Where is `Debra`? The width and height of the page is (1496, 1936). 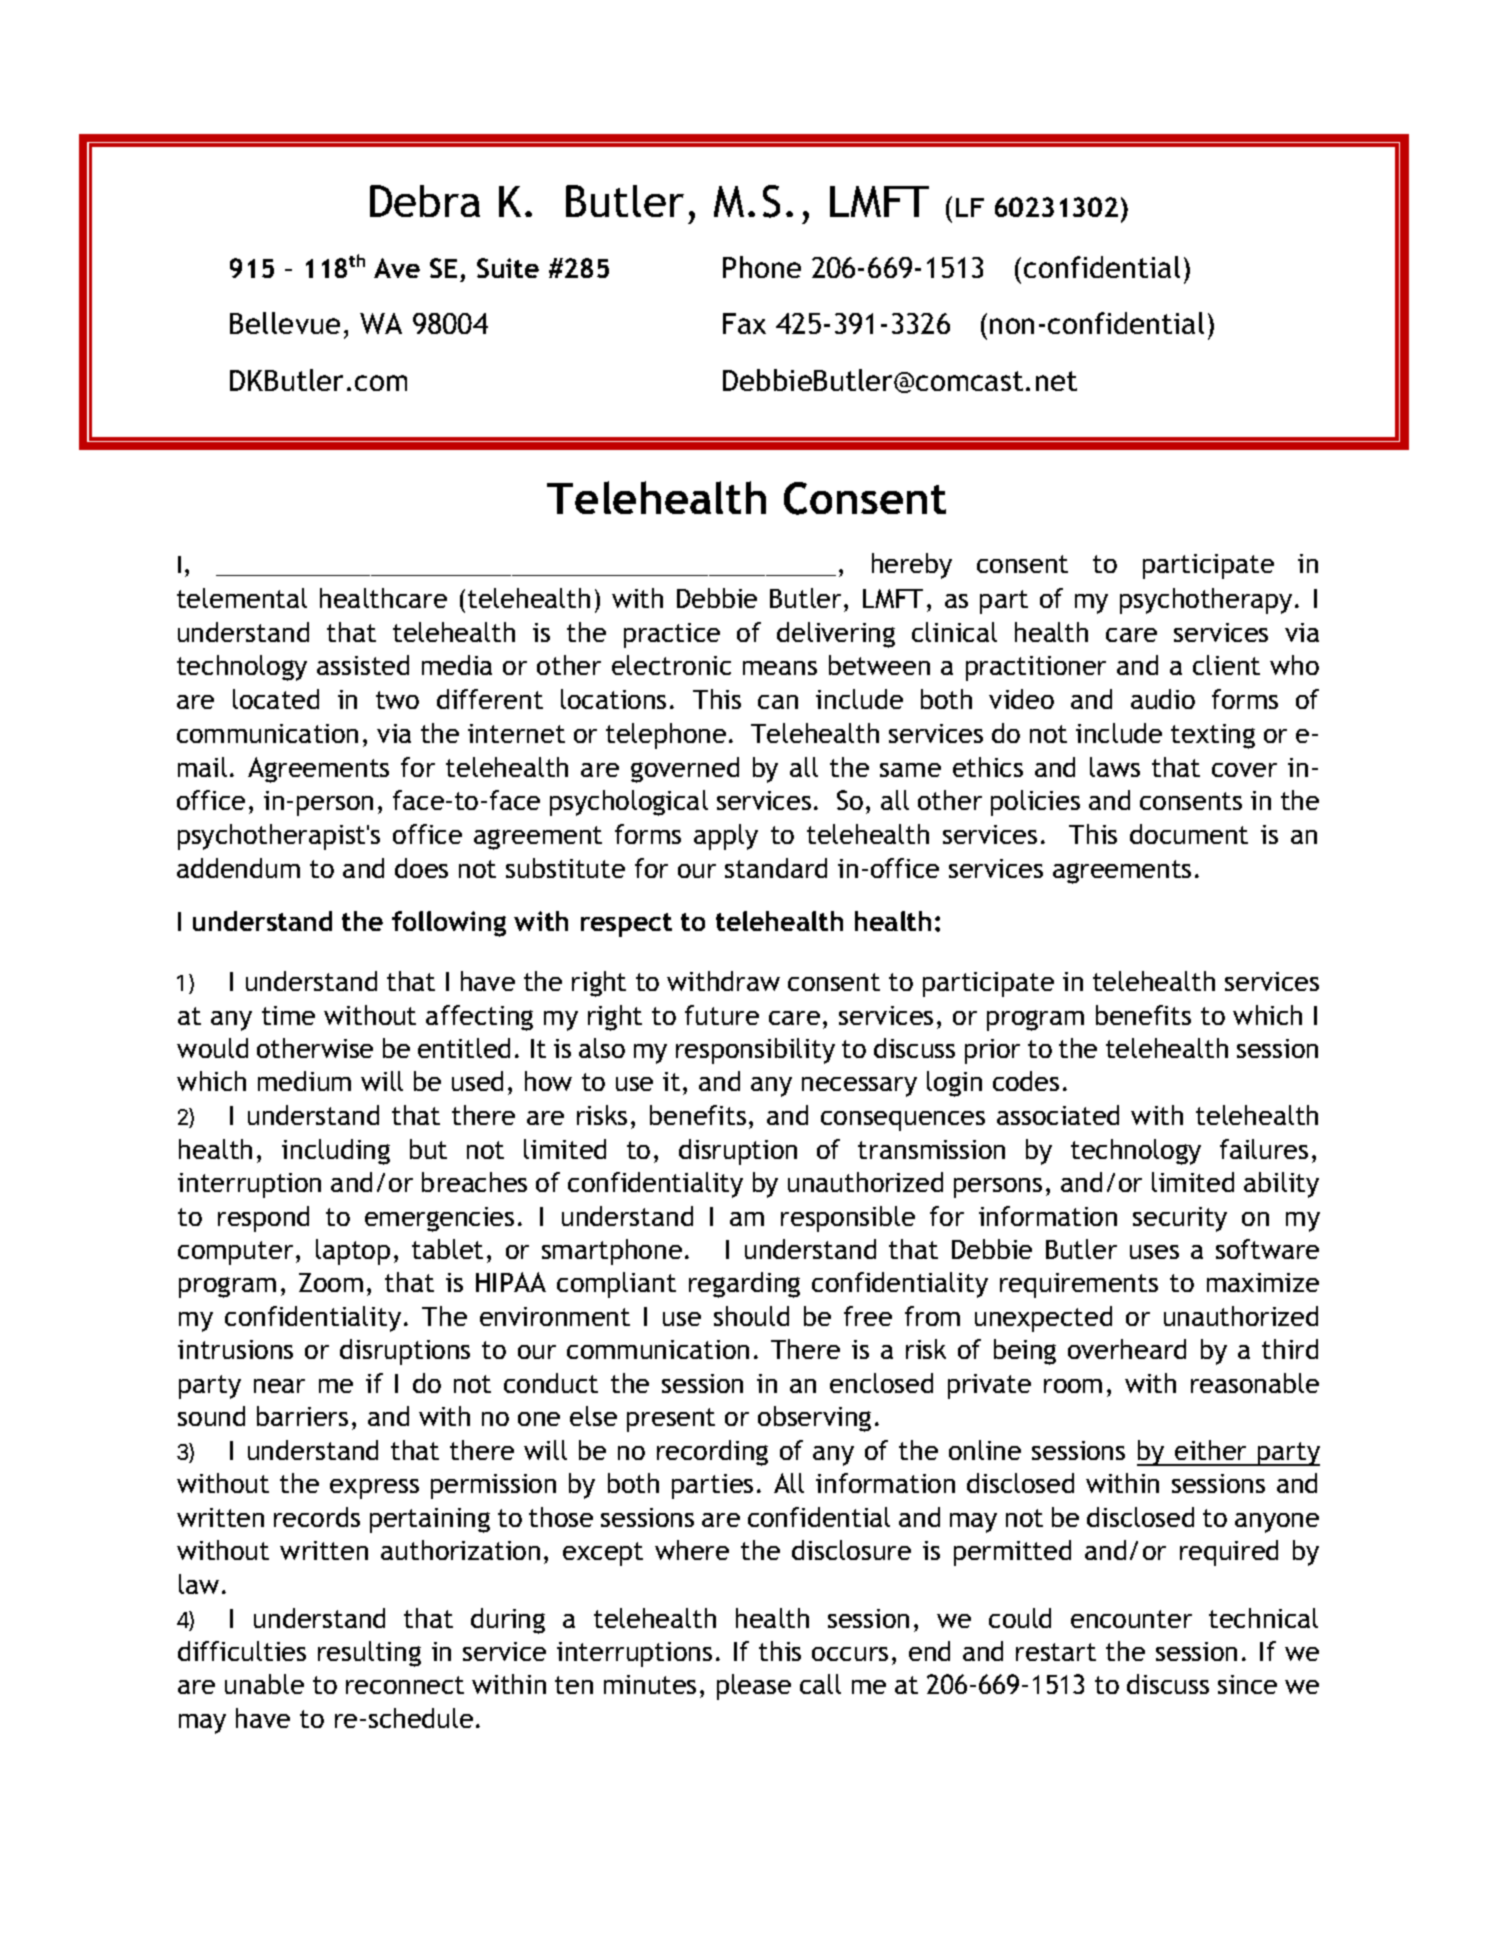 Debra is located at coordinates (425, 201).
